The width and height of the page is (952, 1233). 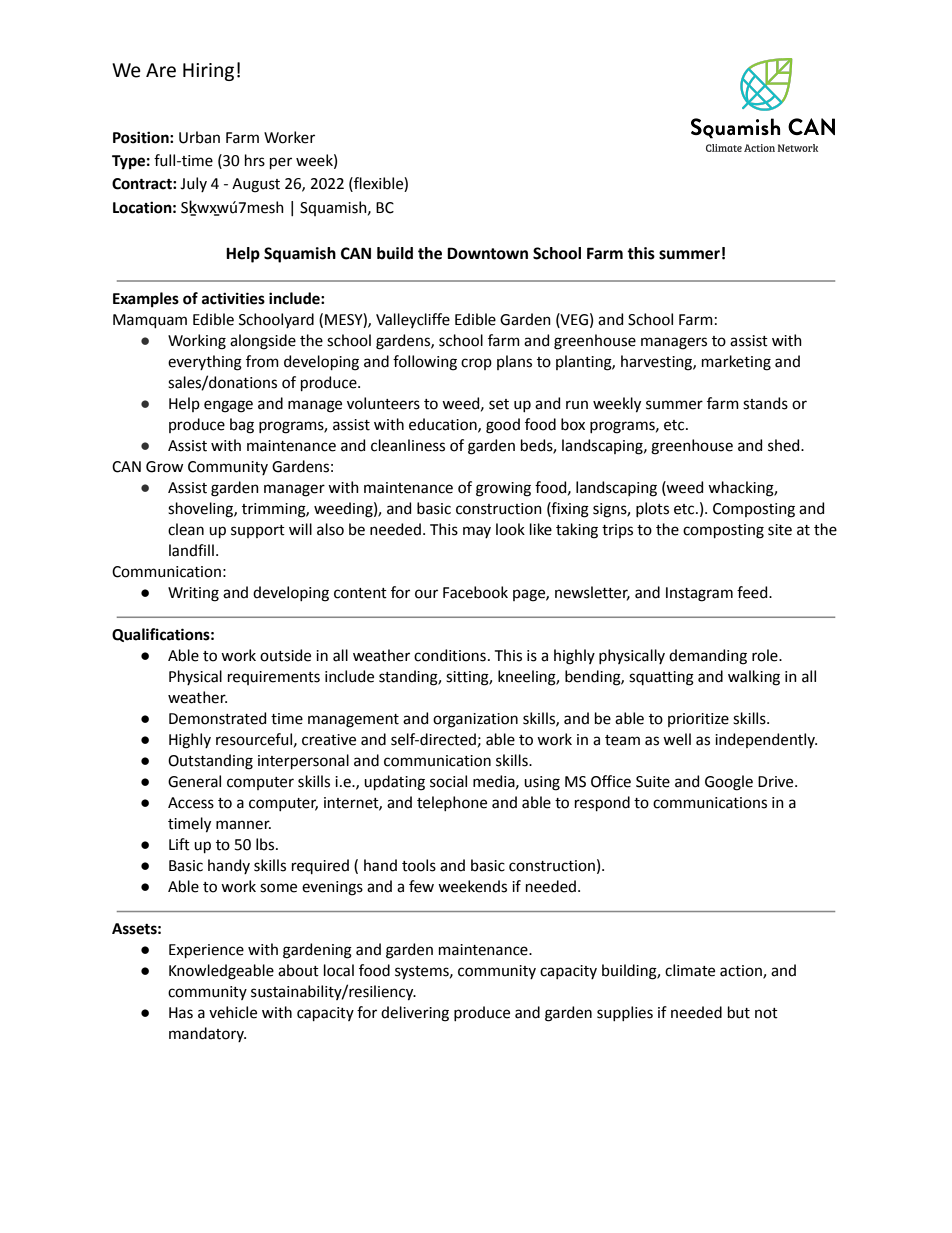 What do you see at coordinates (736, 363) in the page?
I see `marketing` at bounding box center [736, 363].
